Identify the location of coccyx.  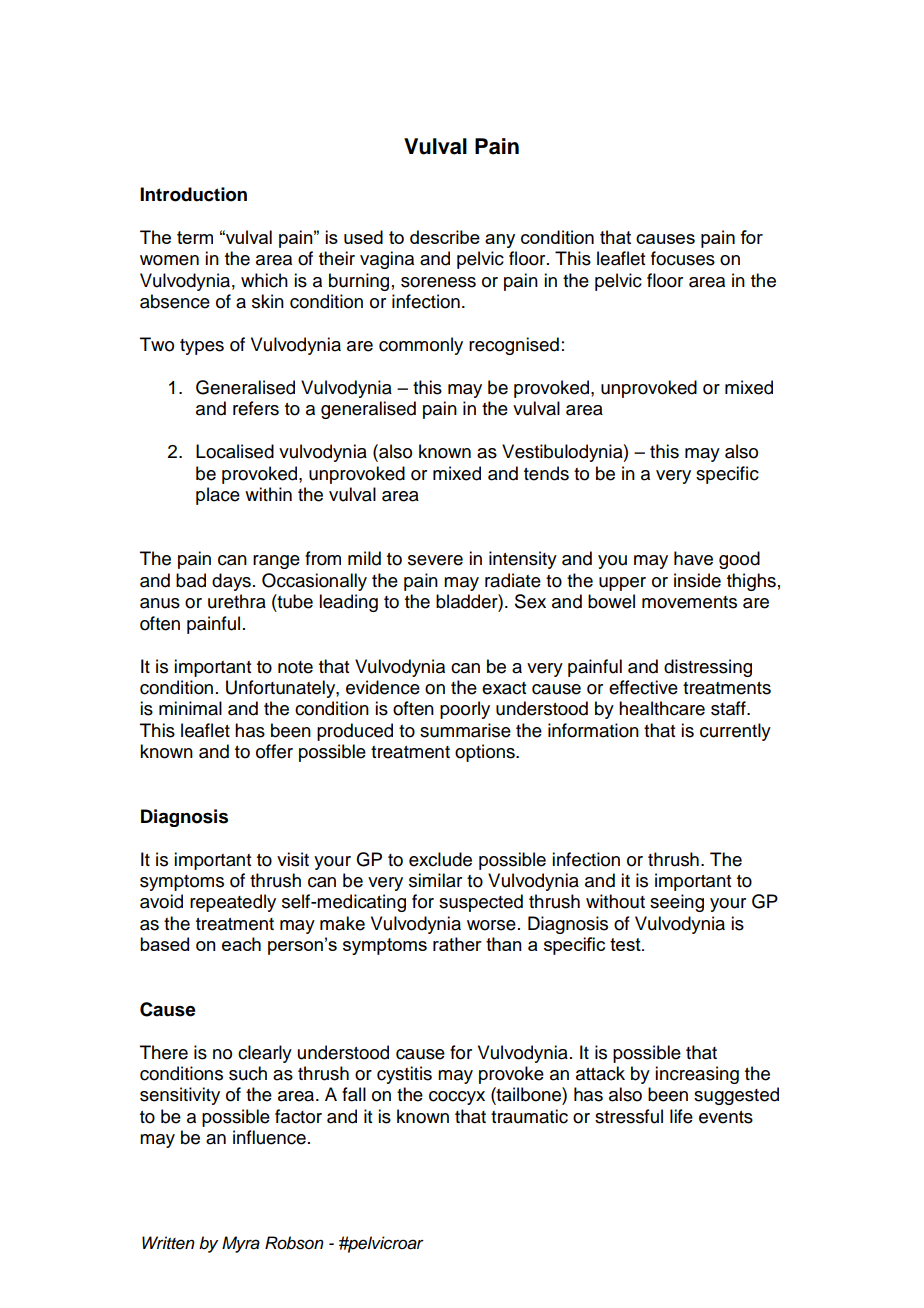
(457, 1098).
